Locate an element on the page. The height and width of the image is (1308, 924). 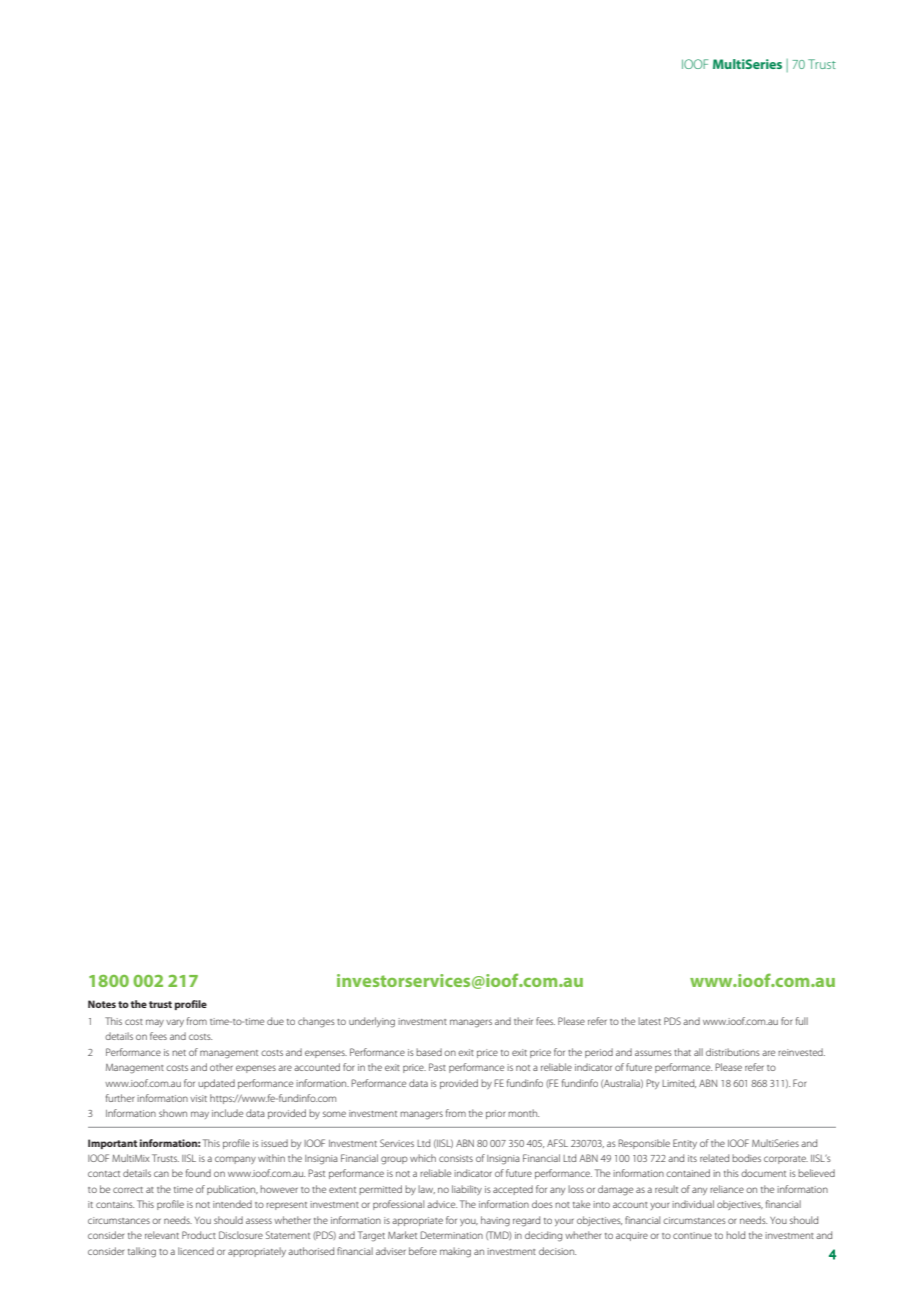
document is located at coordinates (763, 1173).
